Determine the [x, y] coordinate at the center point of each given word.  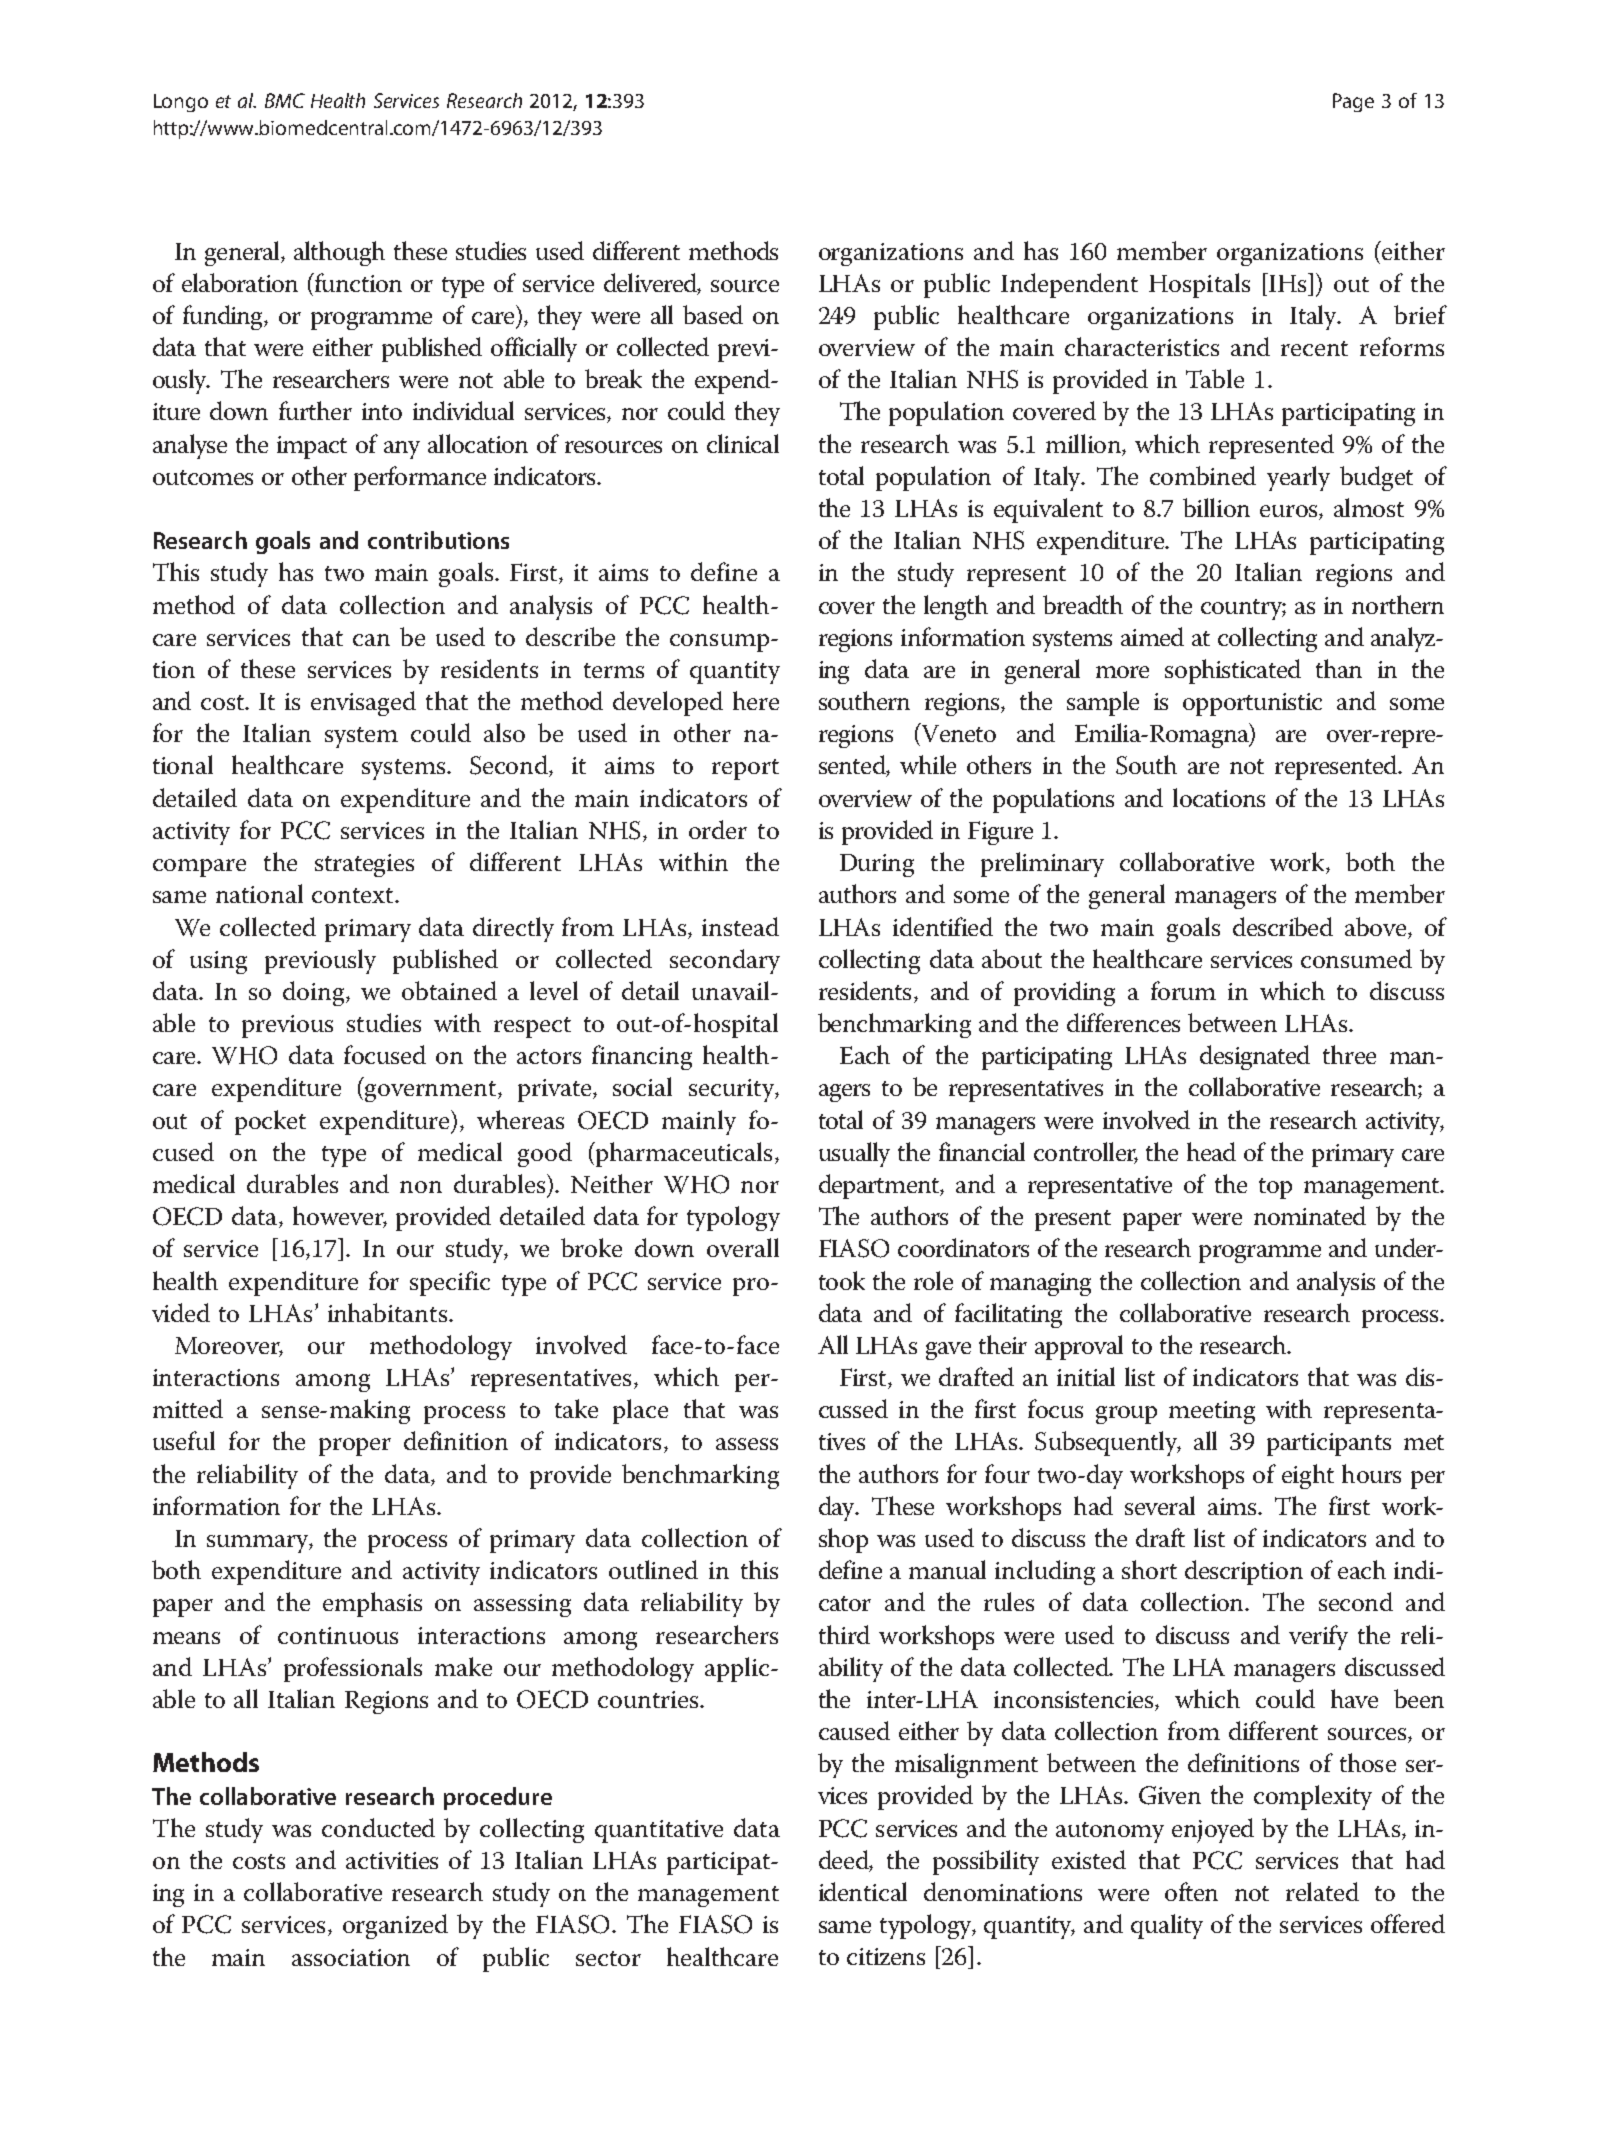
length [956, 607]
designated [1255, 1057]
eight [1308, 1476]
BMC [285, 100]
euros [1290, 512]
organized [395, 1926]
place [640, 1411]
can [371, 640]
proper [355, 1447]
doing [315, 993]
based [713, 314]
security [733, 1090]
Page [1353, 102]
